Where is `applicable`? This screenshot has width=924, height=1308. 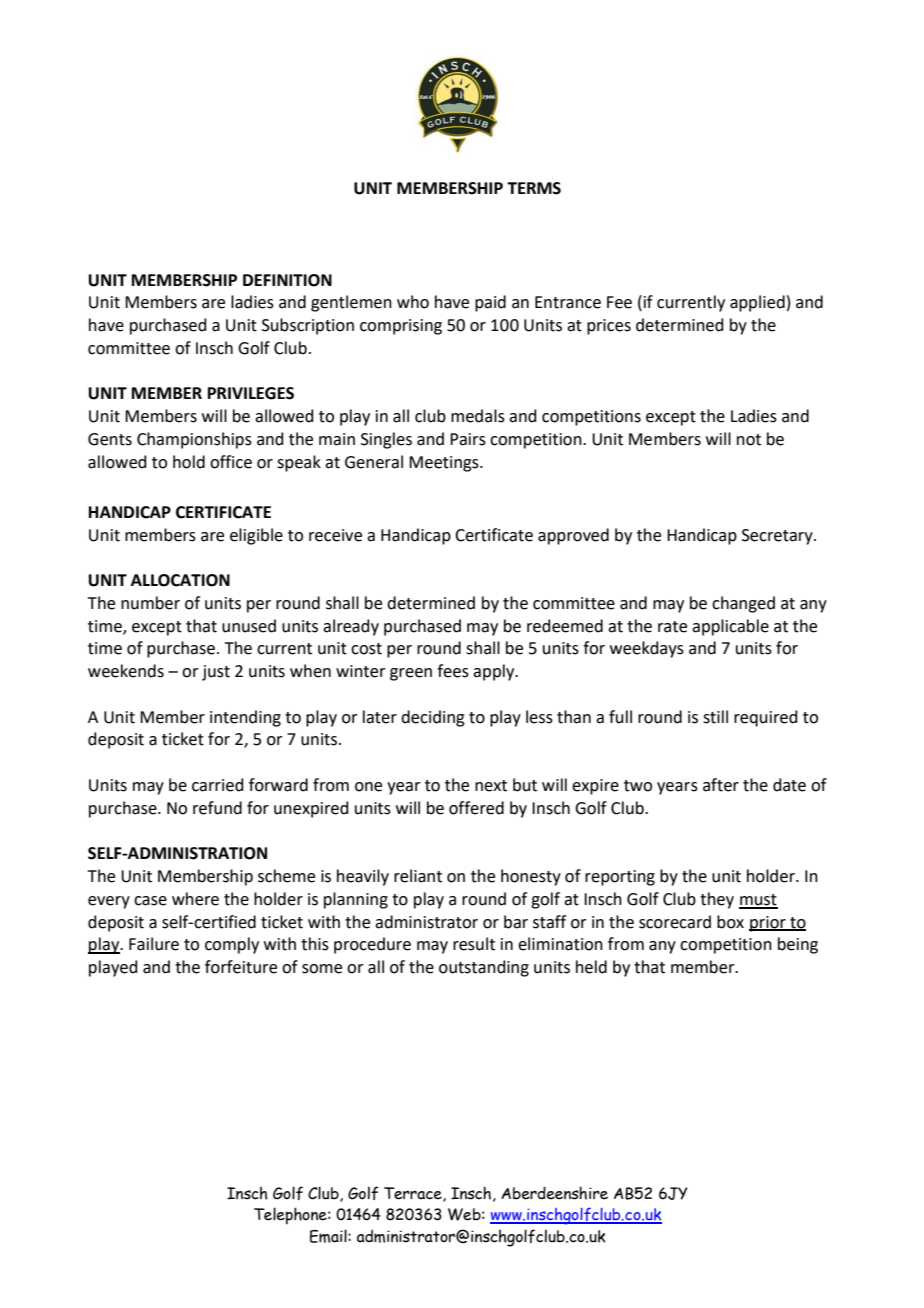 applicable is located at coordinates (730, 627).
